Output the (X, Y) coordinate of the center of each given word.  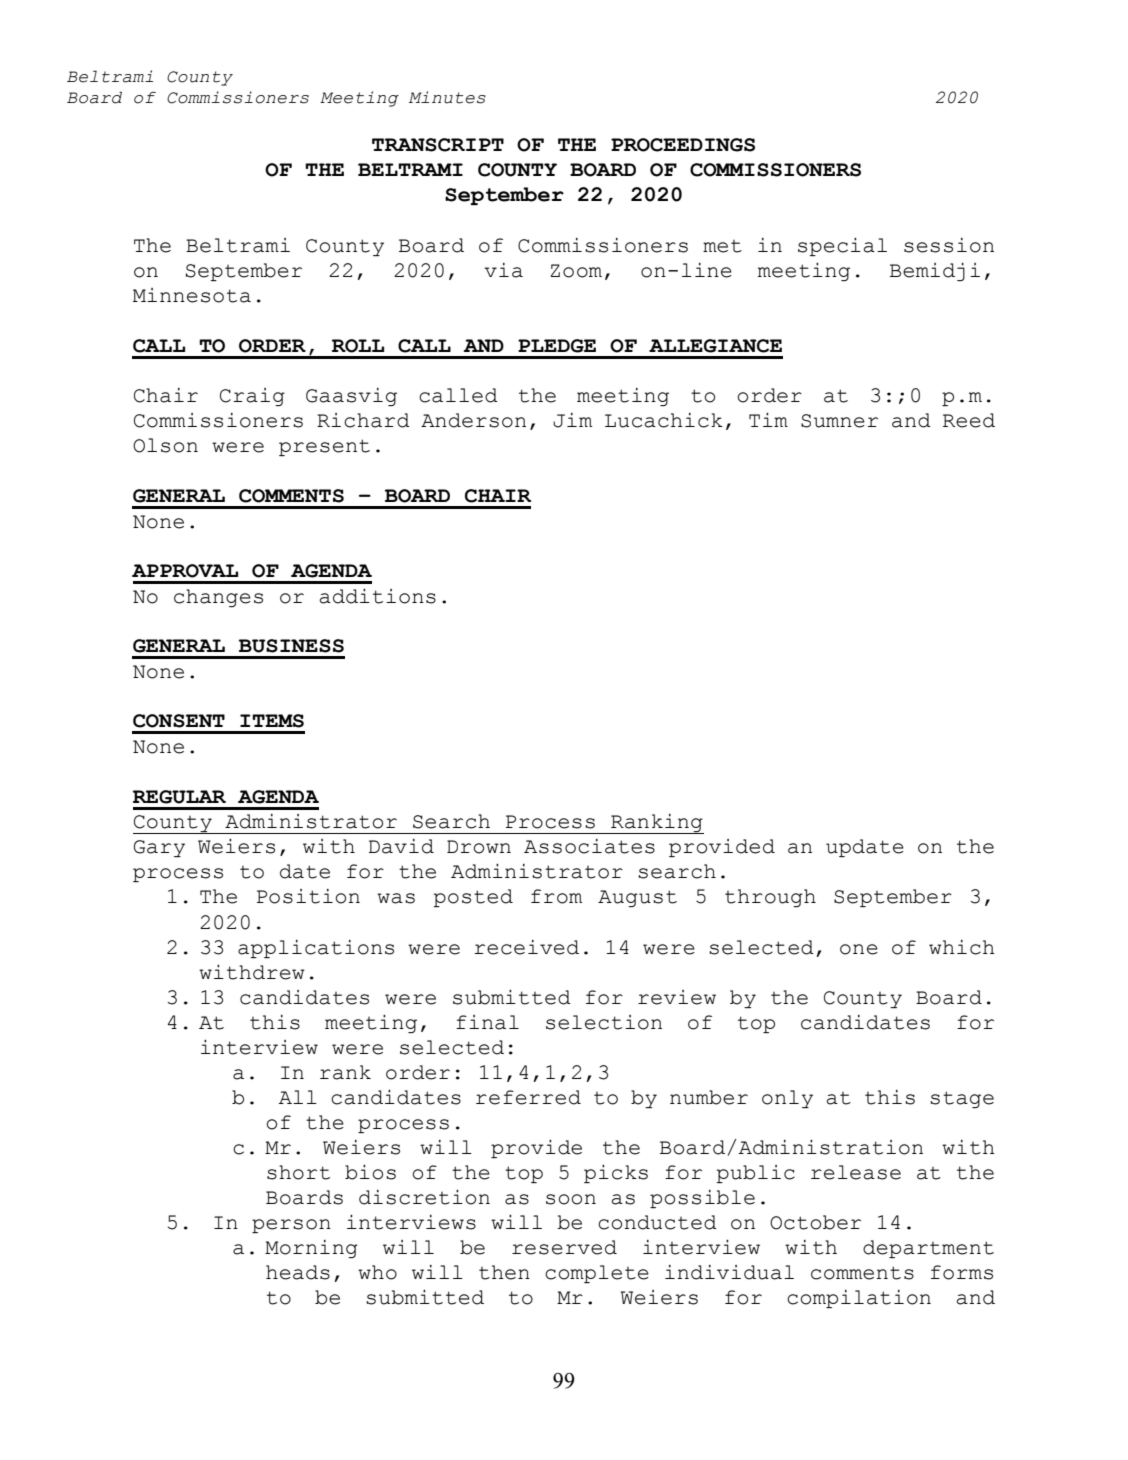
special (842, 247)
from (556, 896)
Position (308, 896)
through (770, 898)
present (324, 447)
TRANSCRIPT (438, 145)
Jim (572, 420)
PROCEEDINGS (683, 145)
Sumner (839, 421)
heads (298, 1272)
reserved (564, 1247)
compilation (859, 1299)
